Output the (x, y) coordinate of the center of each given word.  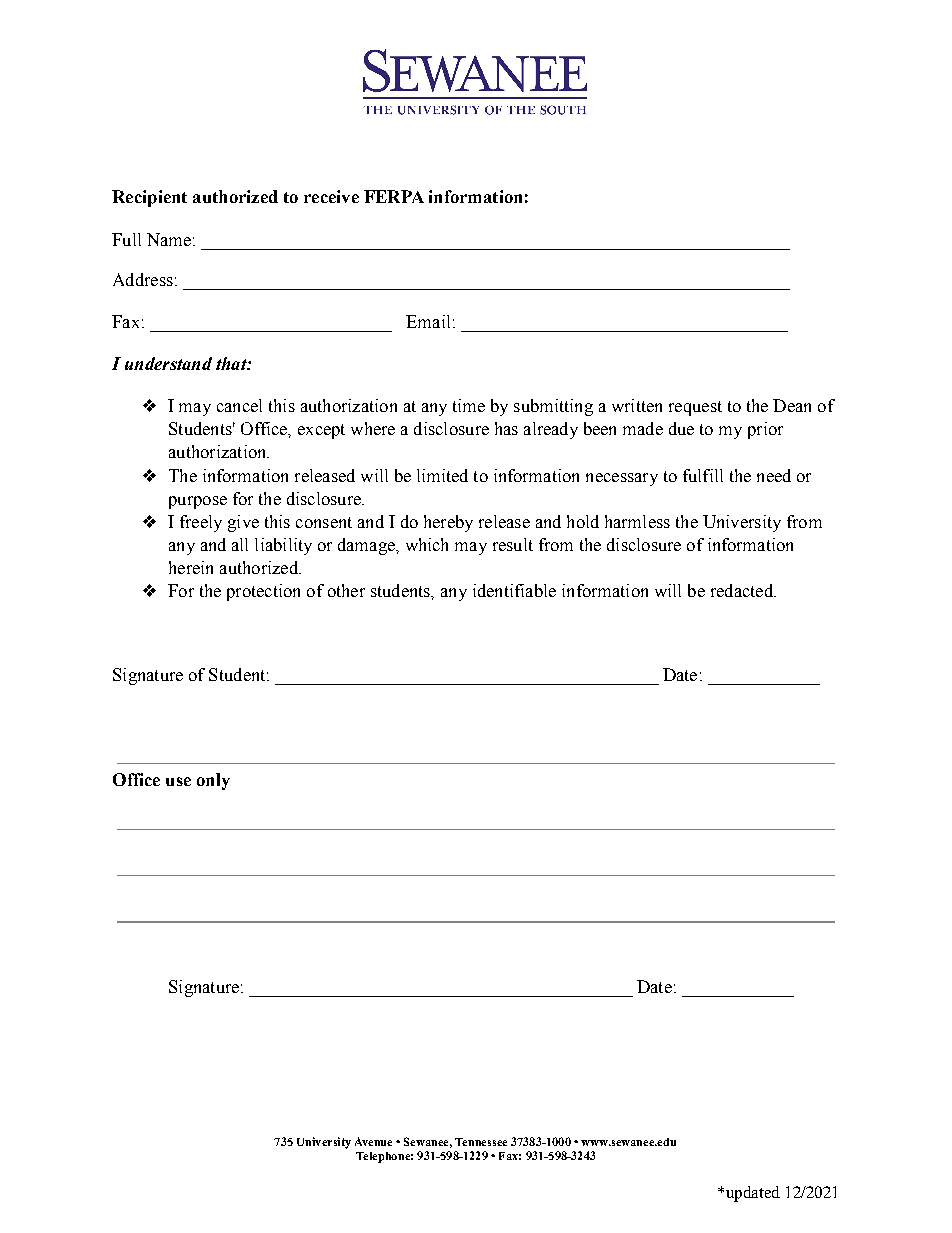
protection (263, 592)
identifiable (514, 590)
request (695, 408)
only (213, 781)
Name (169, 239)
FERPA (394, 196)
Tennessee (481, 1142)
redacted (743, 590)
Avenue (373, 1141)
